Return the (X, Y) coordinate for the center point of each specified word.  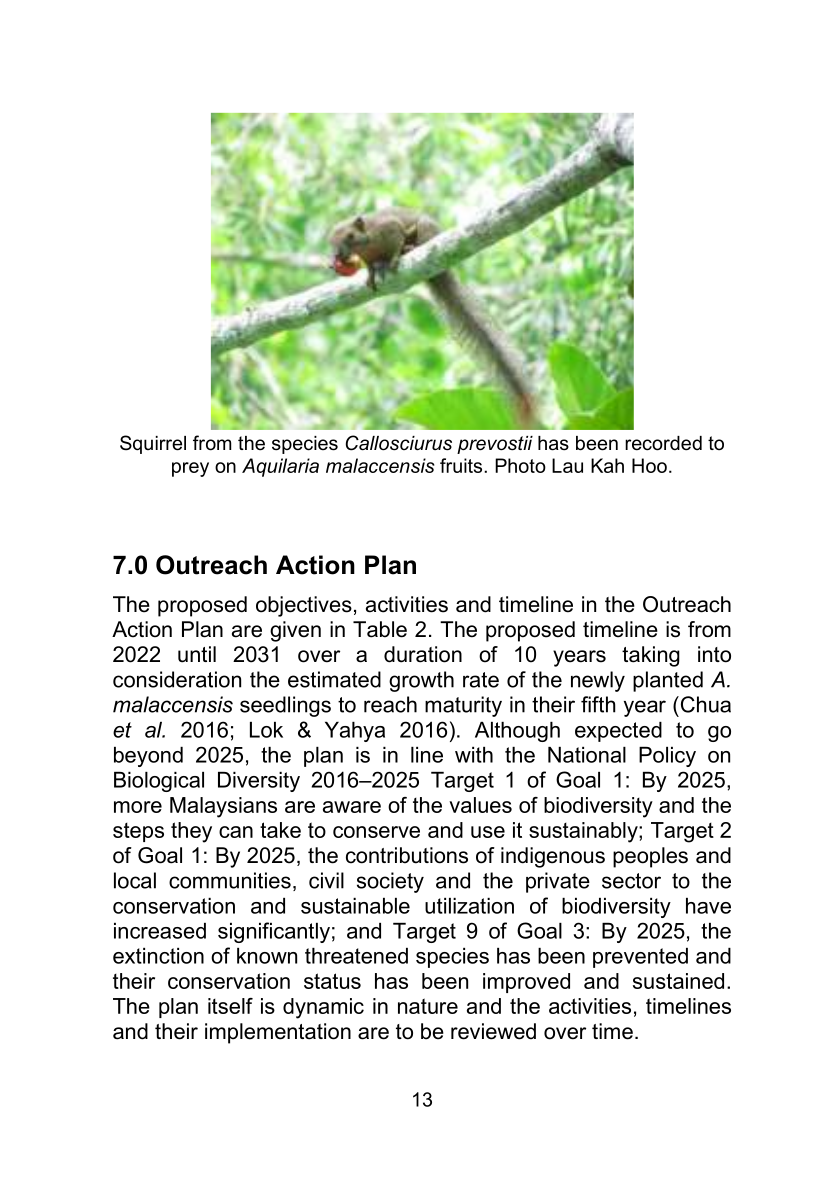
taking (651, 656)
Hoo (649, 465)
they (191, 832)
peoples (650, 857)
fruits (462, 465)
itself (230, 1006)
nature (428, 1006)
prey (190, 469)
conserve (376, 832)
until (197, 654)
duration (423, 654)
